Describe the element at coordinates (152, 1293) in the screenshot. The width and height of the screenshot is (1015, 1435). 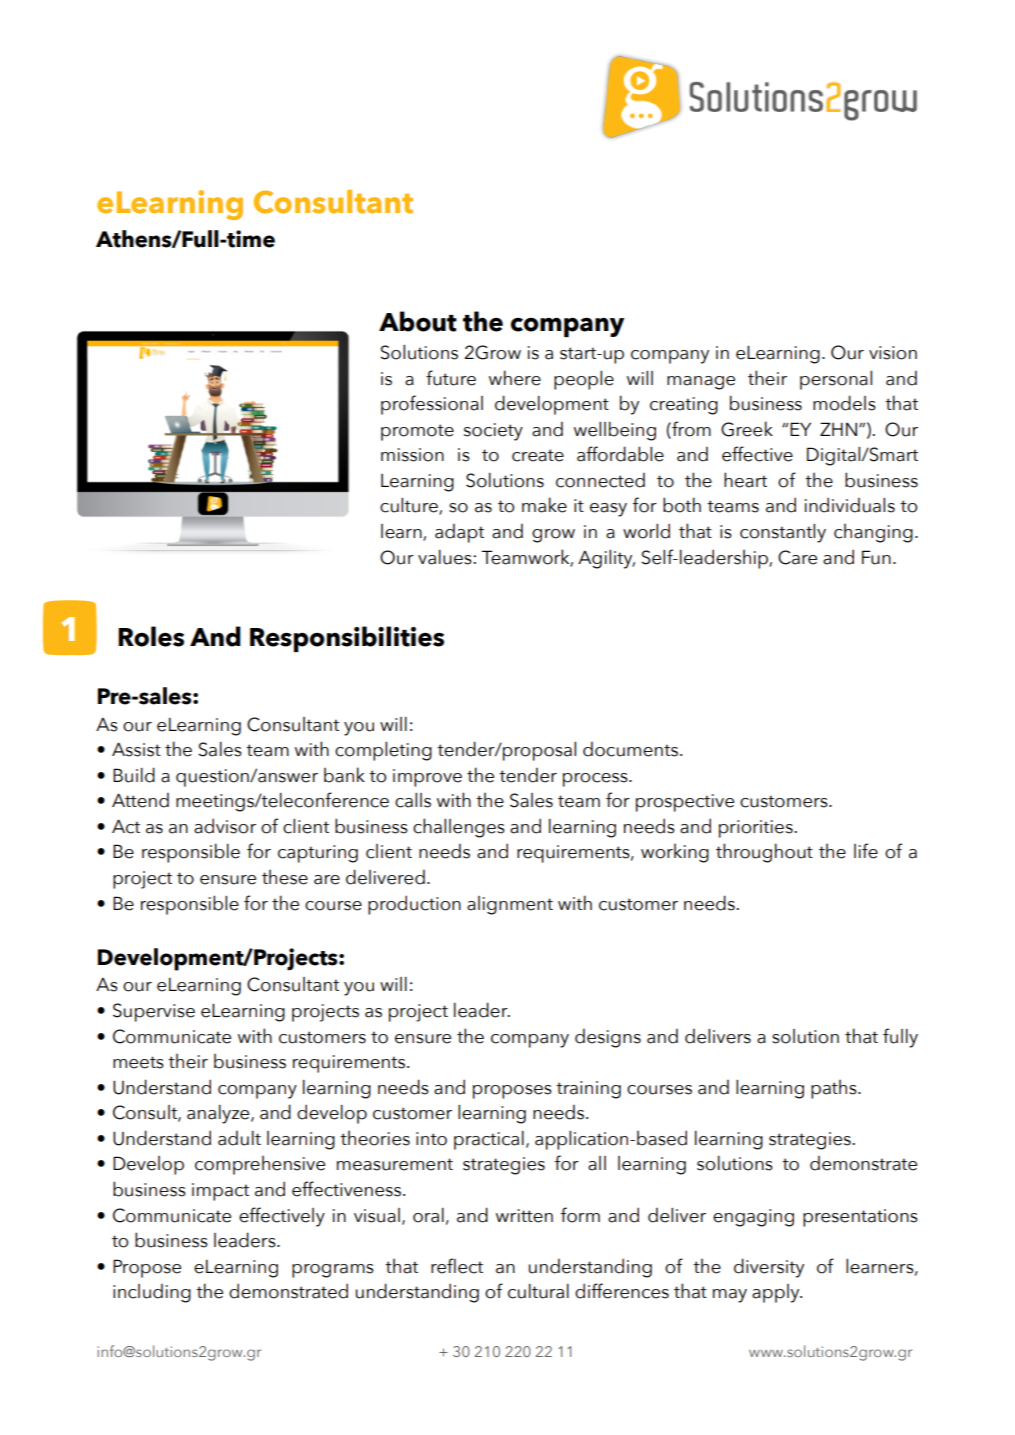
I see `including` at that location.
